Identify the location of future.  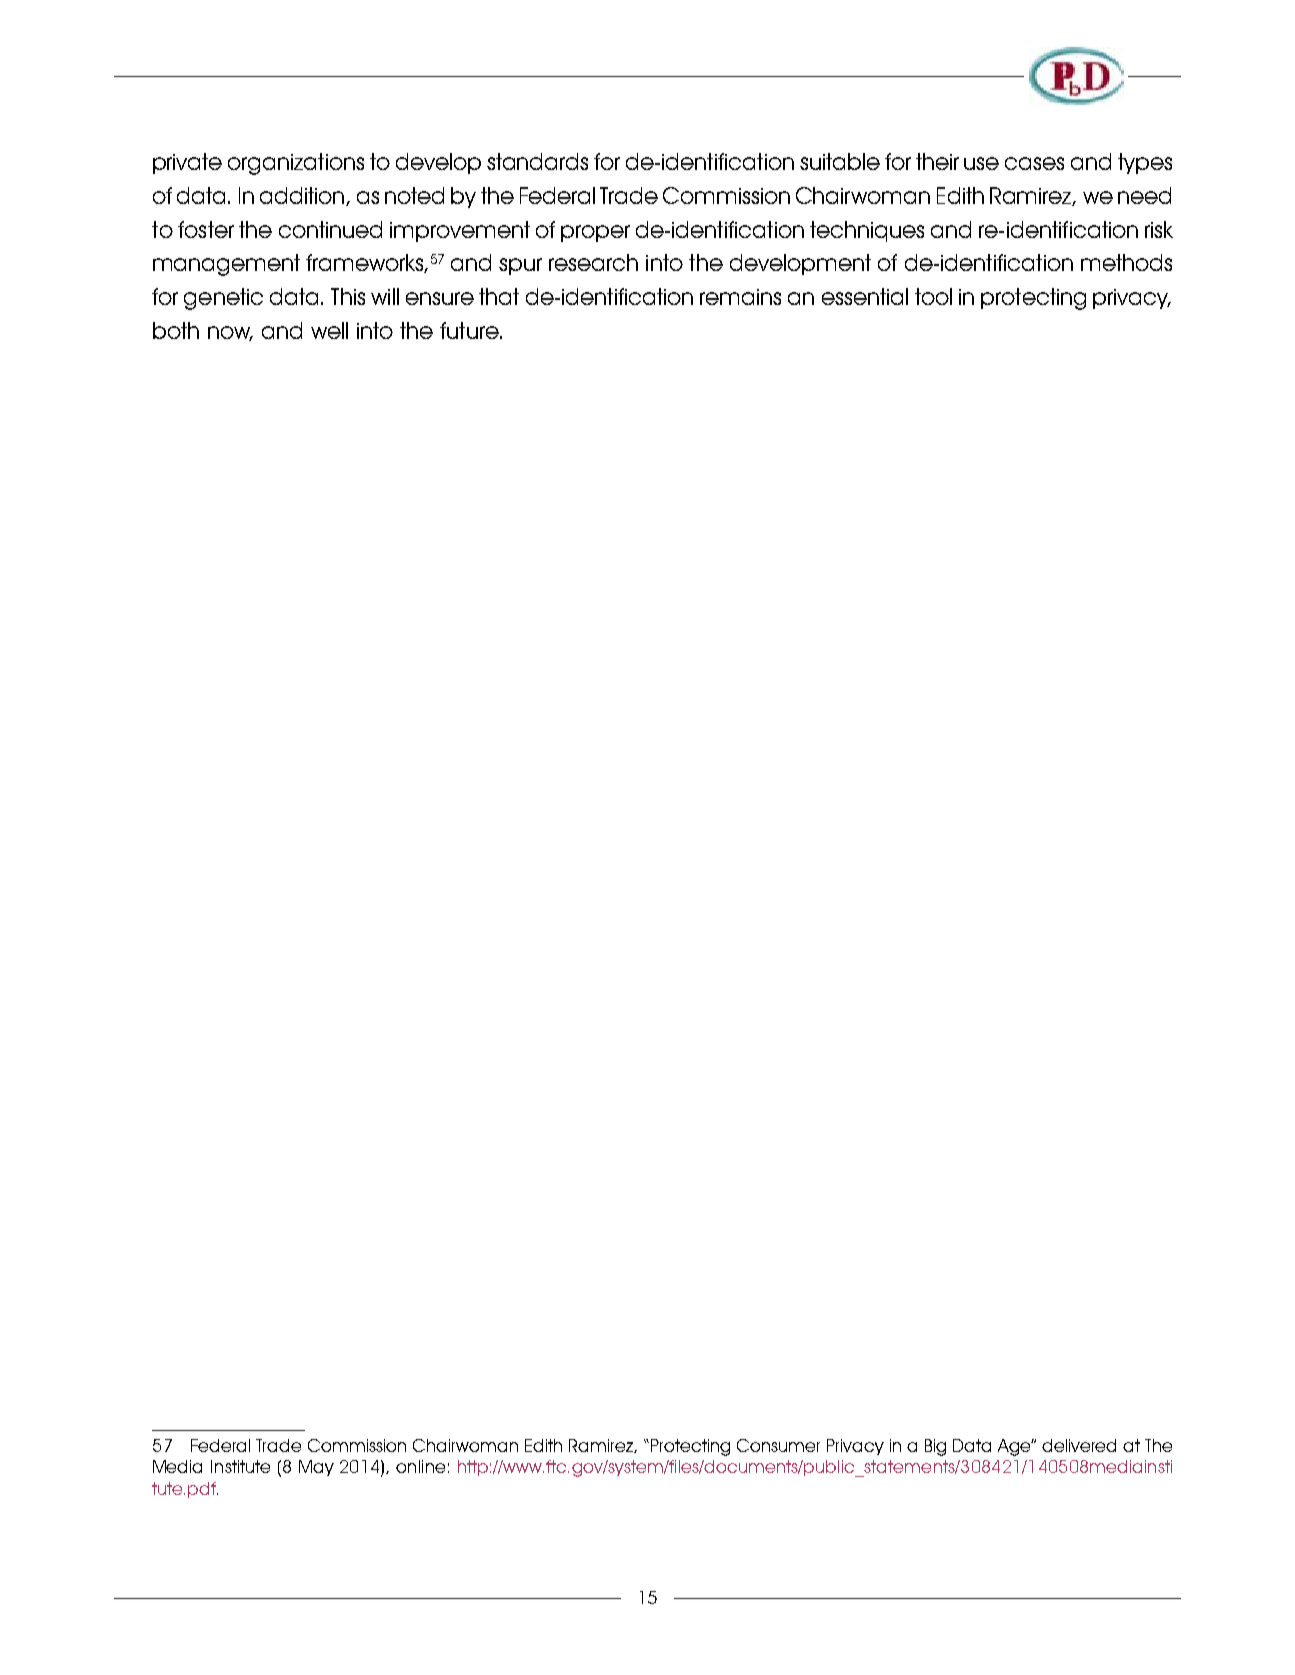
(470, 330).
